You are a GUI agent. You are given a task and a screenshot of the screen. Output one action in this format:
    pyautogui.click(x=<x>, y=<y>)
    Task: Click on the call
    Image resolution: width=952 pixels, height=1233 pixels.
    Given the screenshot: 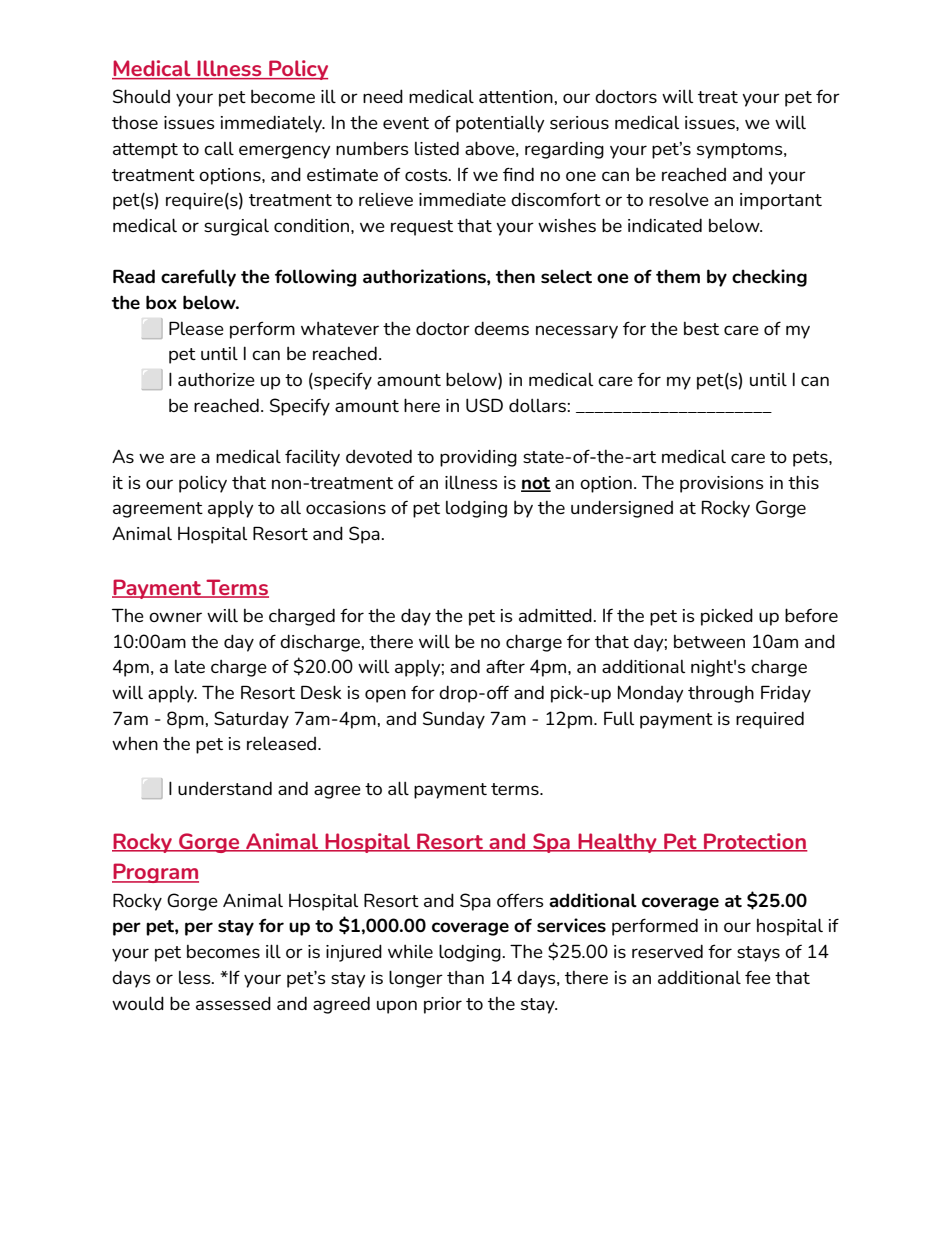 What is the action you would take?
    pyautogui.click(x=219, y=148)
